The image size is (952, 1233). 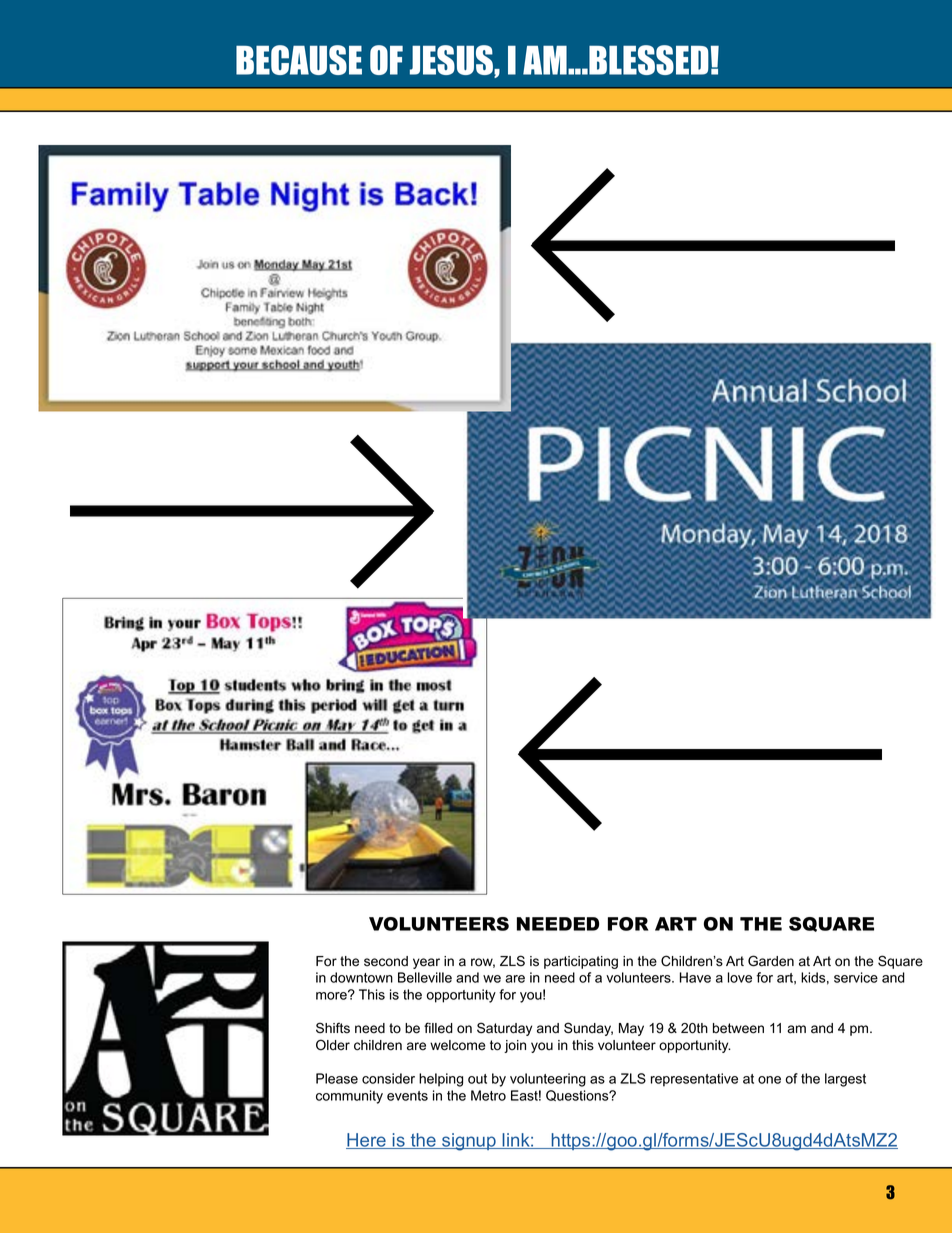 I want to click on join, so click(x=515, y=1046).
